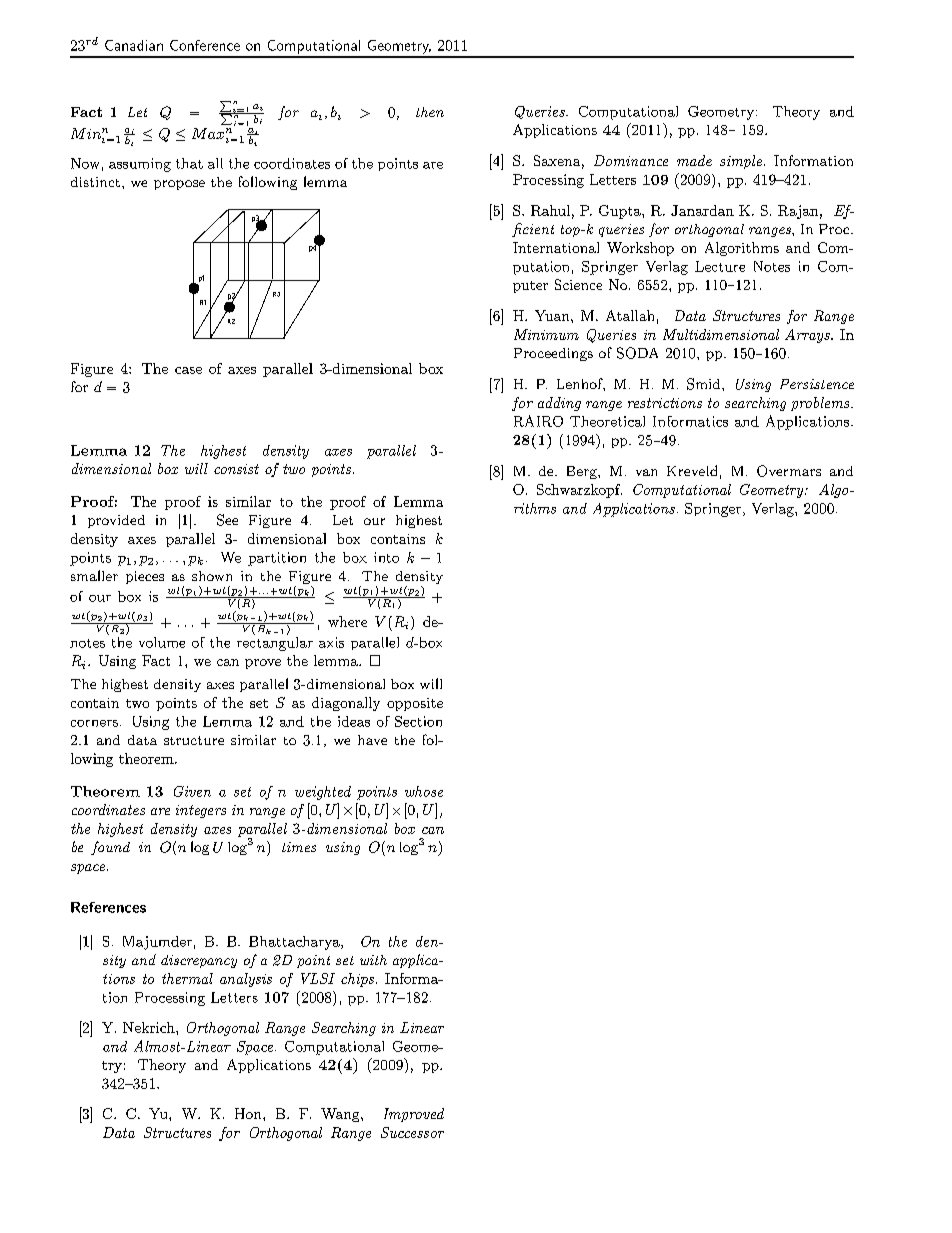 The height and width of the document is (1233, 952). Describe the element at coordinates (430, 112) in the document. I see `then` at that location.
